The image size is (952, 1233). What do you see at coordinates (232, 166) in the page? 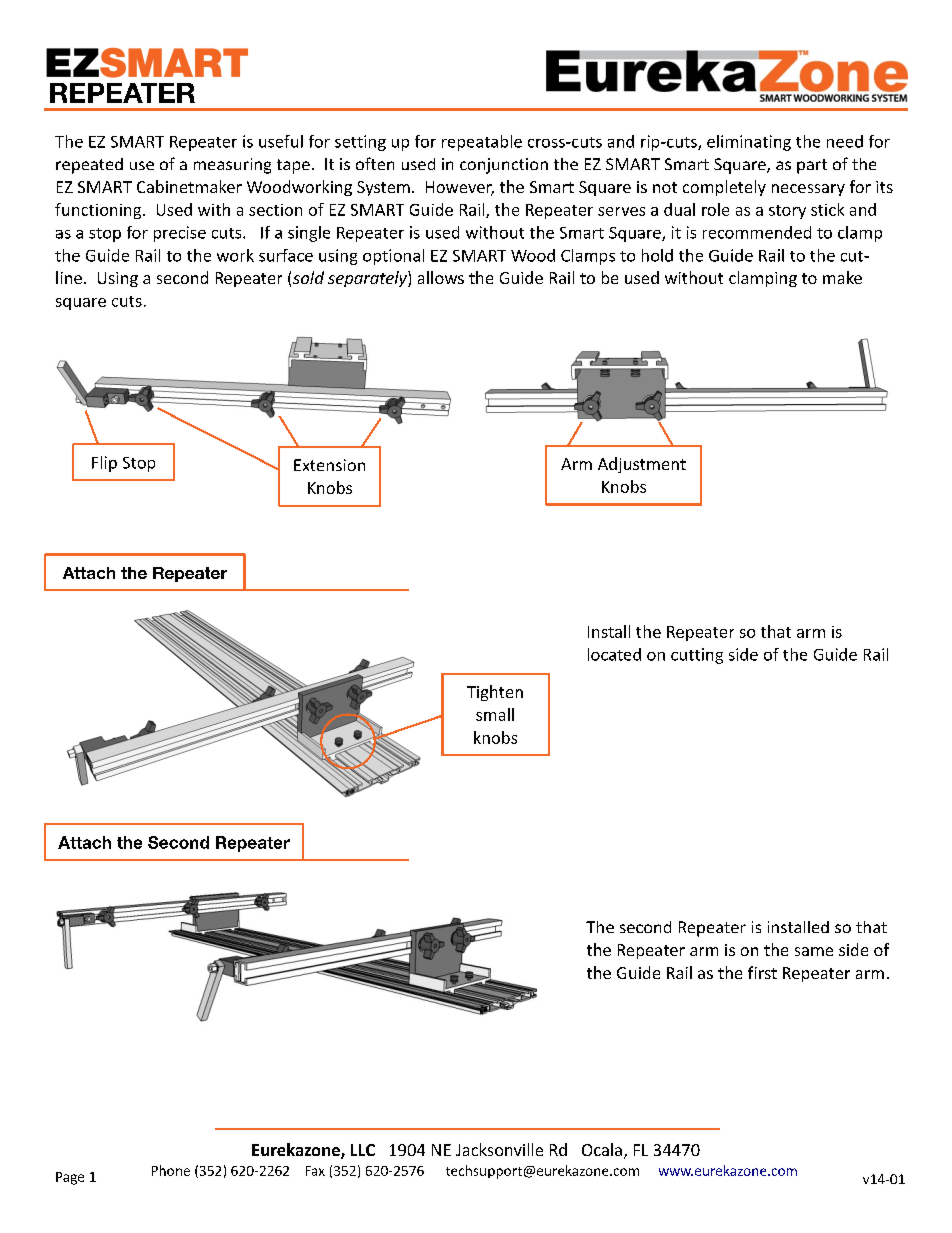
I see `measuring` at bounding box center [232, 166].
